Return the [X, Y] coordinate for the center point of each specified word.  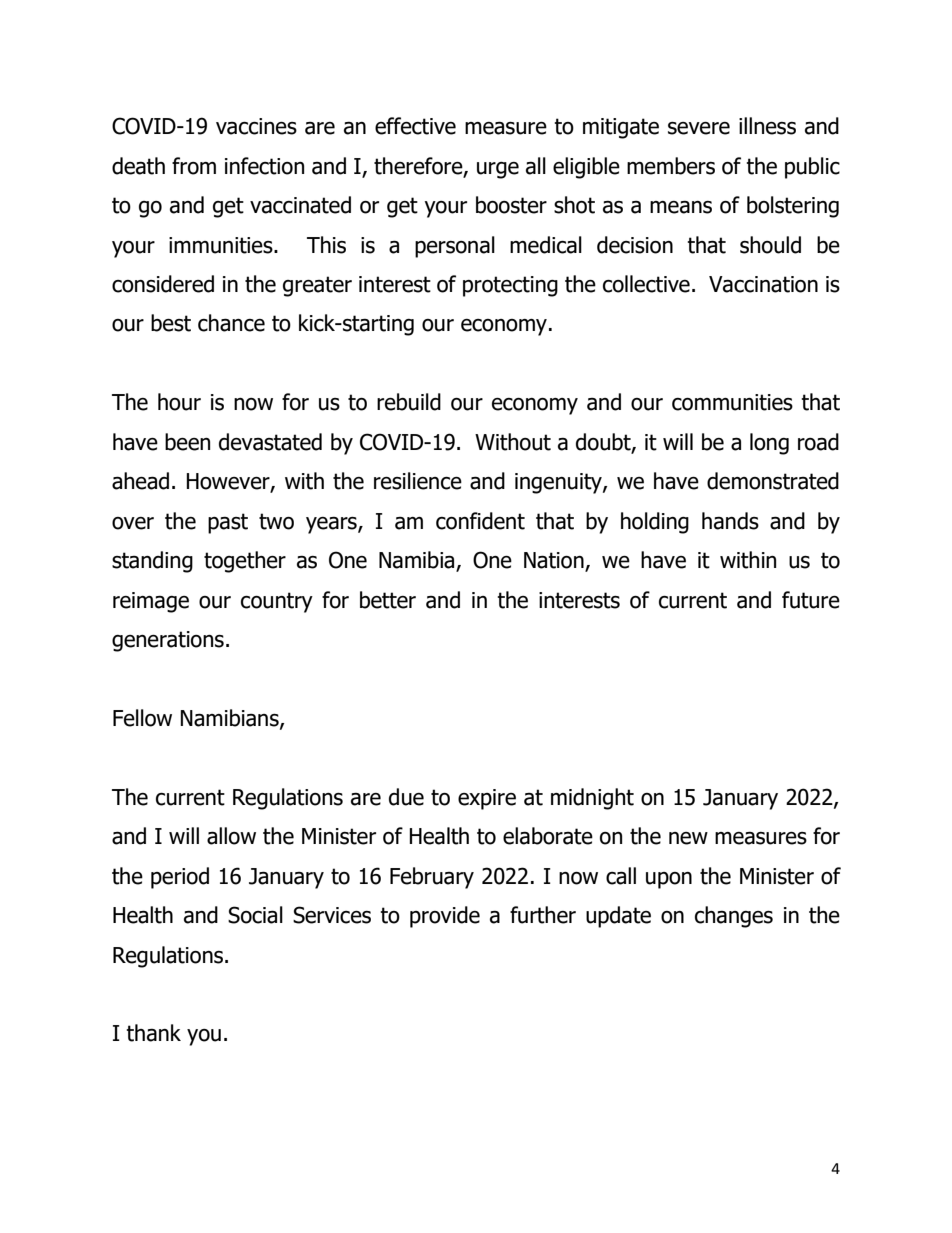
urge [498, 170]
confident [480, 521]
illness [767, 126]
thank [153, 1033]
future [811, 600]
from [194, 166]
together [245, 562]
